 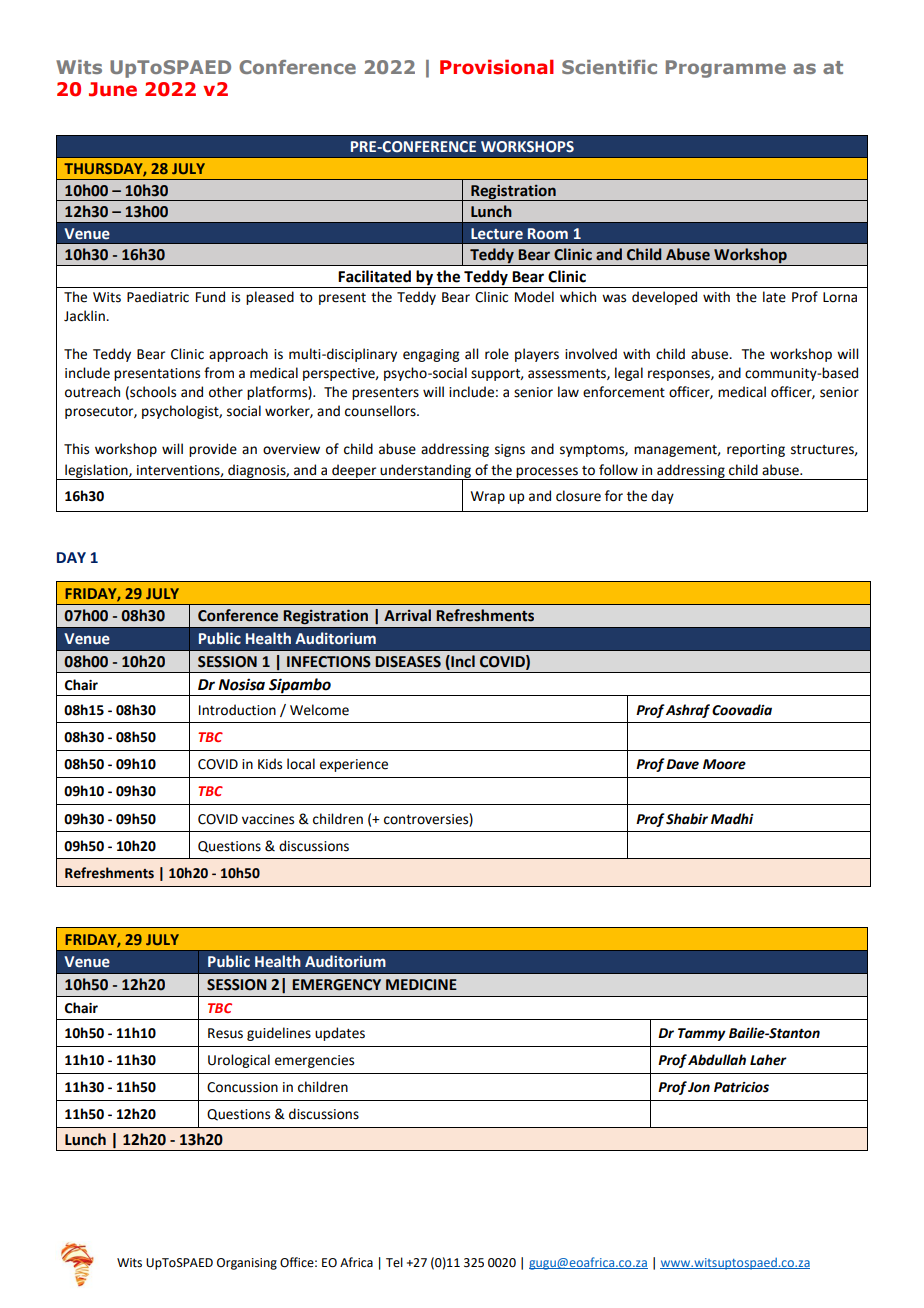 I want to click on June, so click(x=113, y=89).
